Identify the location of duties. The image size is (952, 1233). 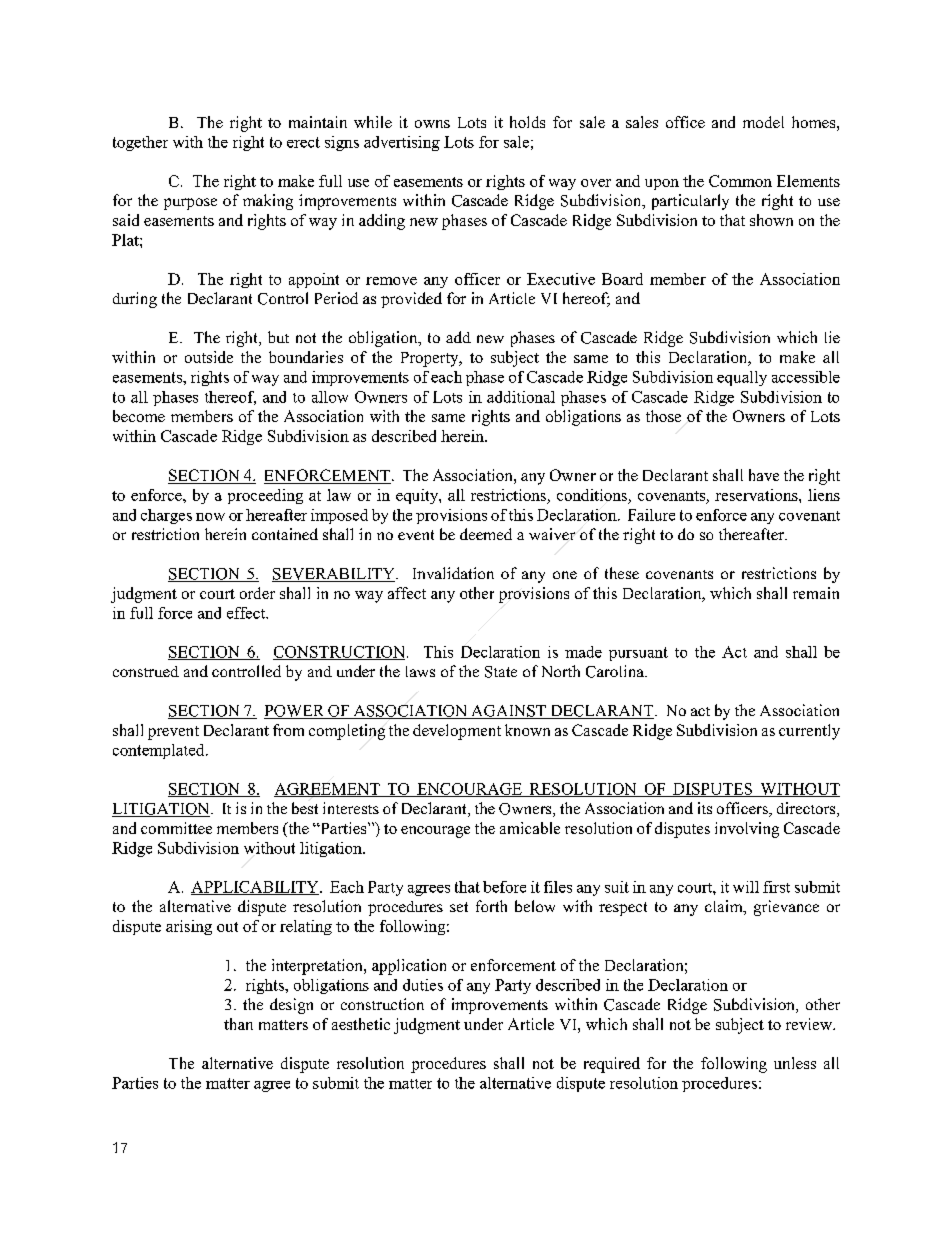
(423, 985).
